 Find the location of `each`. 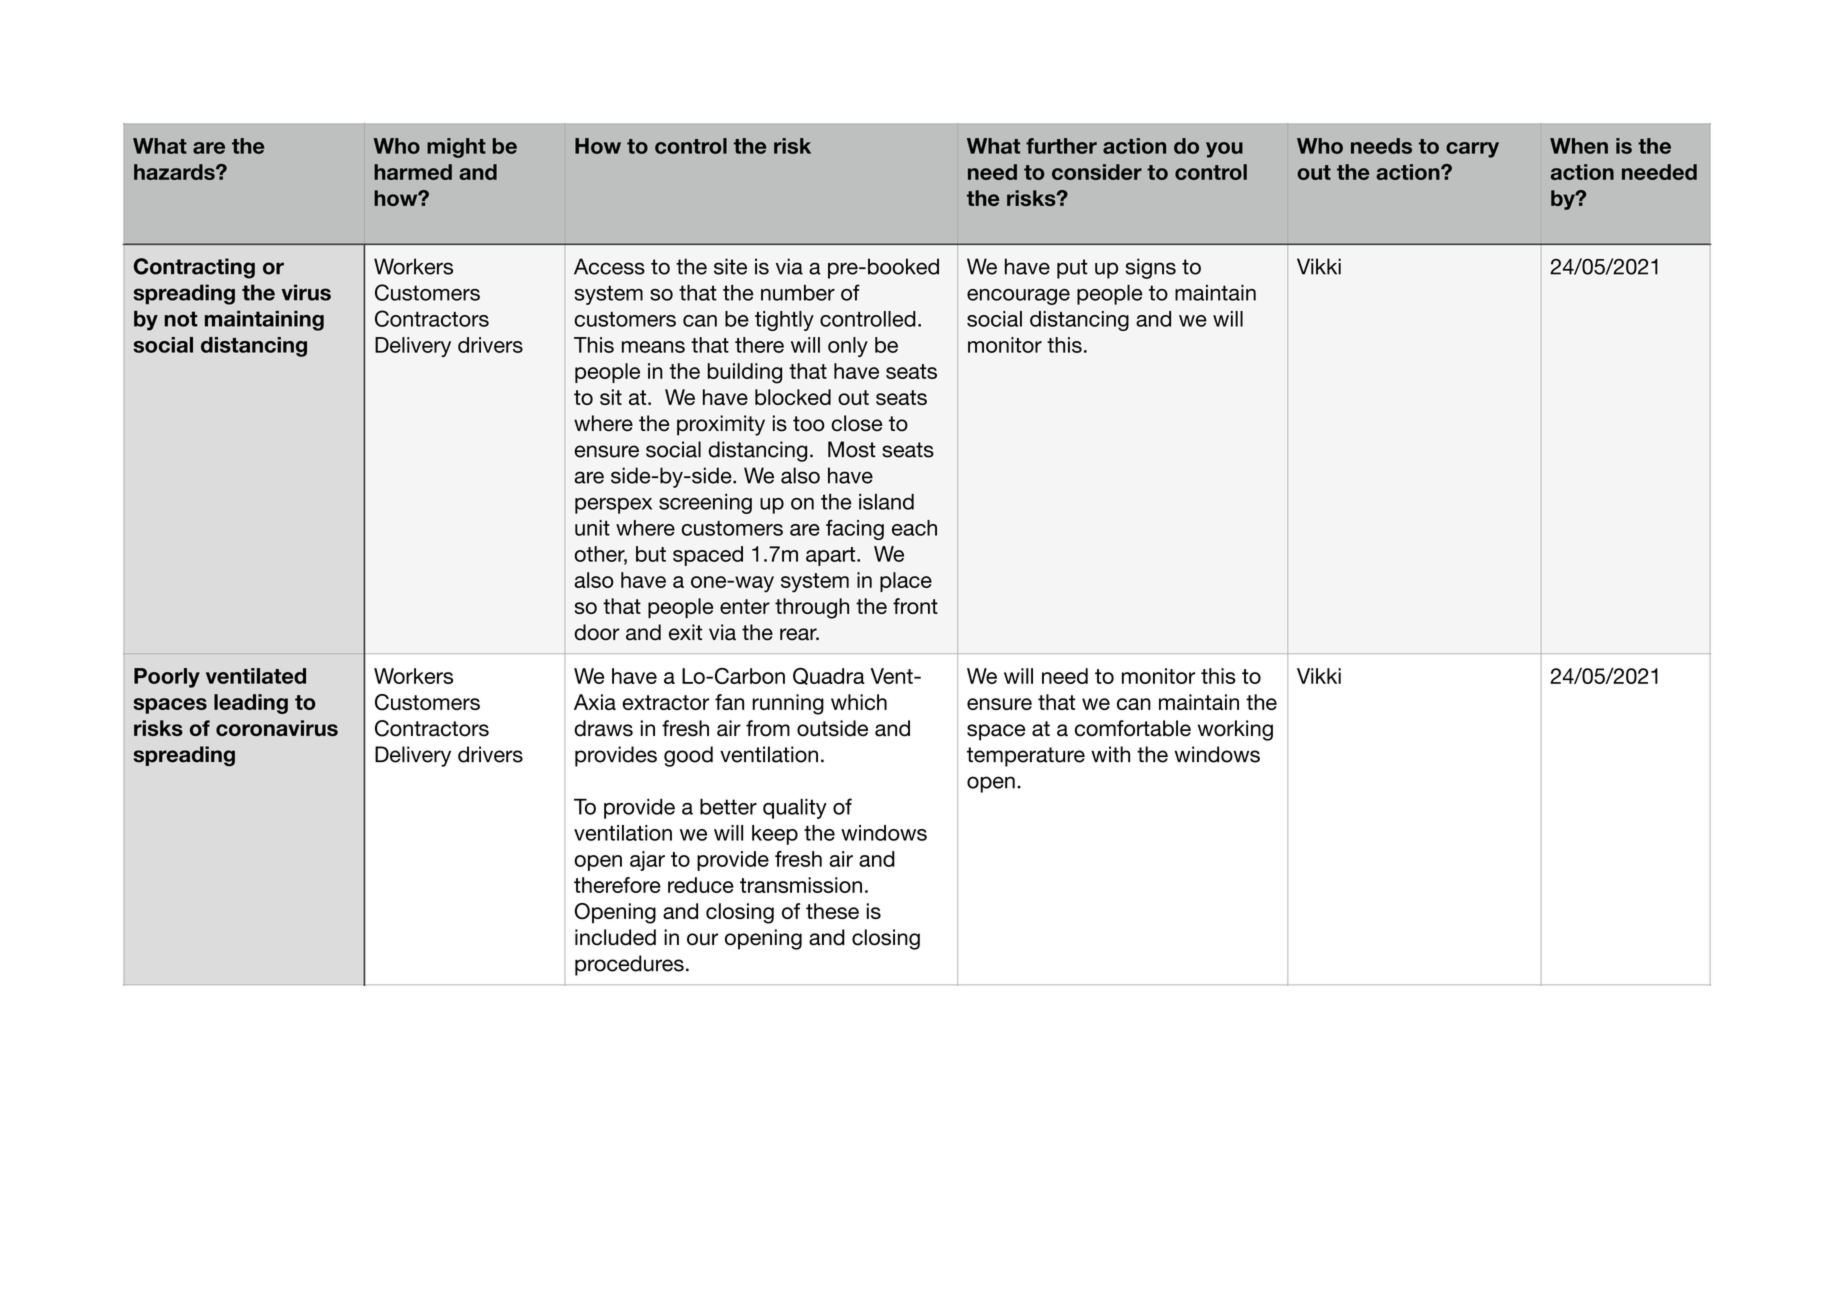

each is located at coordinates (914, 528).
